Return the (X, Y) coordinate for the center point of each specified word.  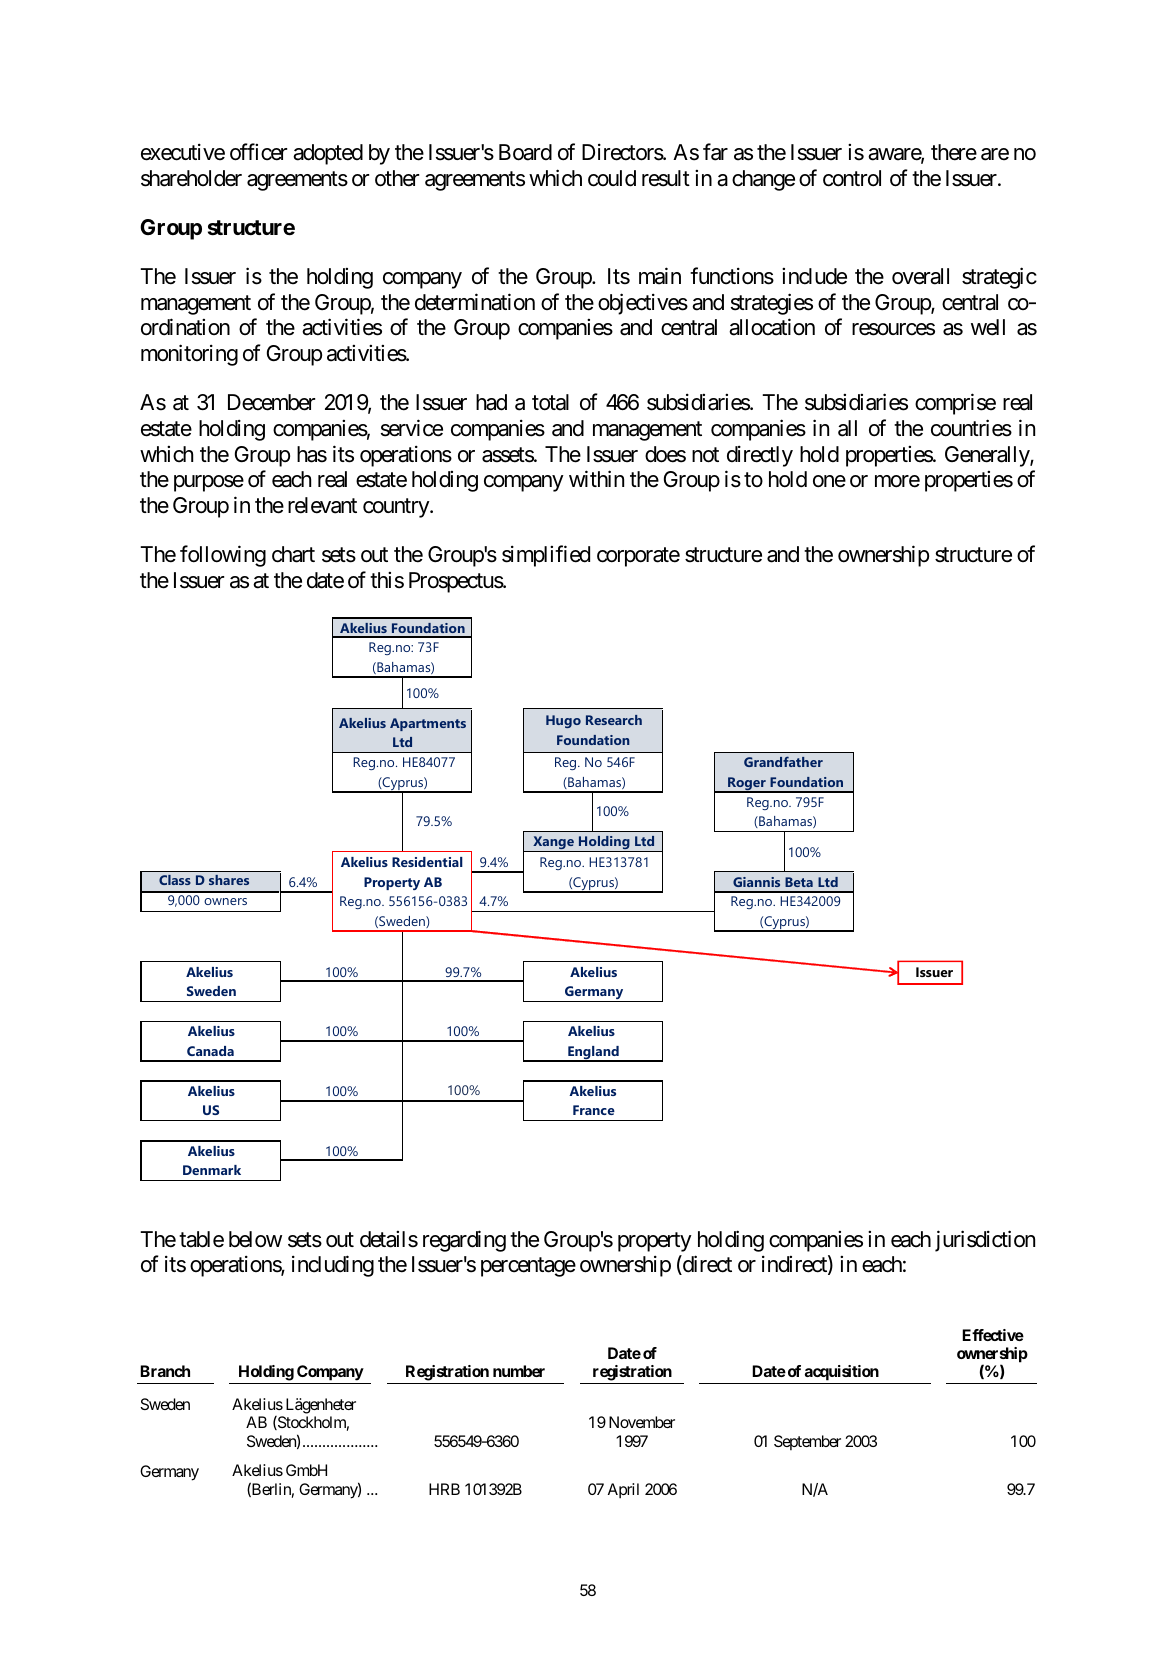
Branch (165, 1371)
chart (293, 554)
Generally (988, 456)
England (593, 1054)
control (852, 178)
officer (258, 152)
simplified (546, 556)
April (623, 1491)
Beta (799, 882)
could (612, 178)
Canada (210, 1051)
